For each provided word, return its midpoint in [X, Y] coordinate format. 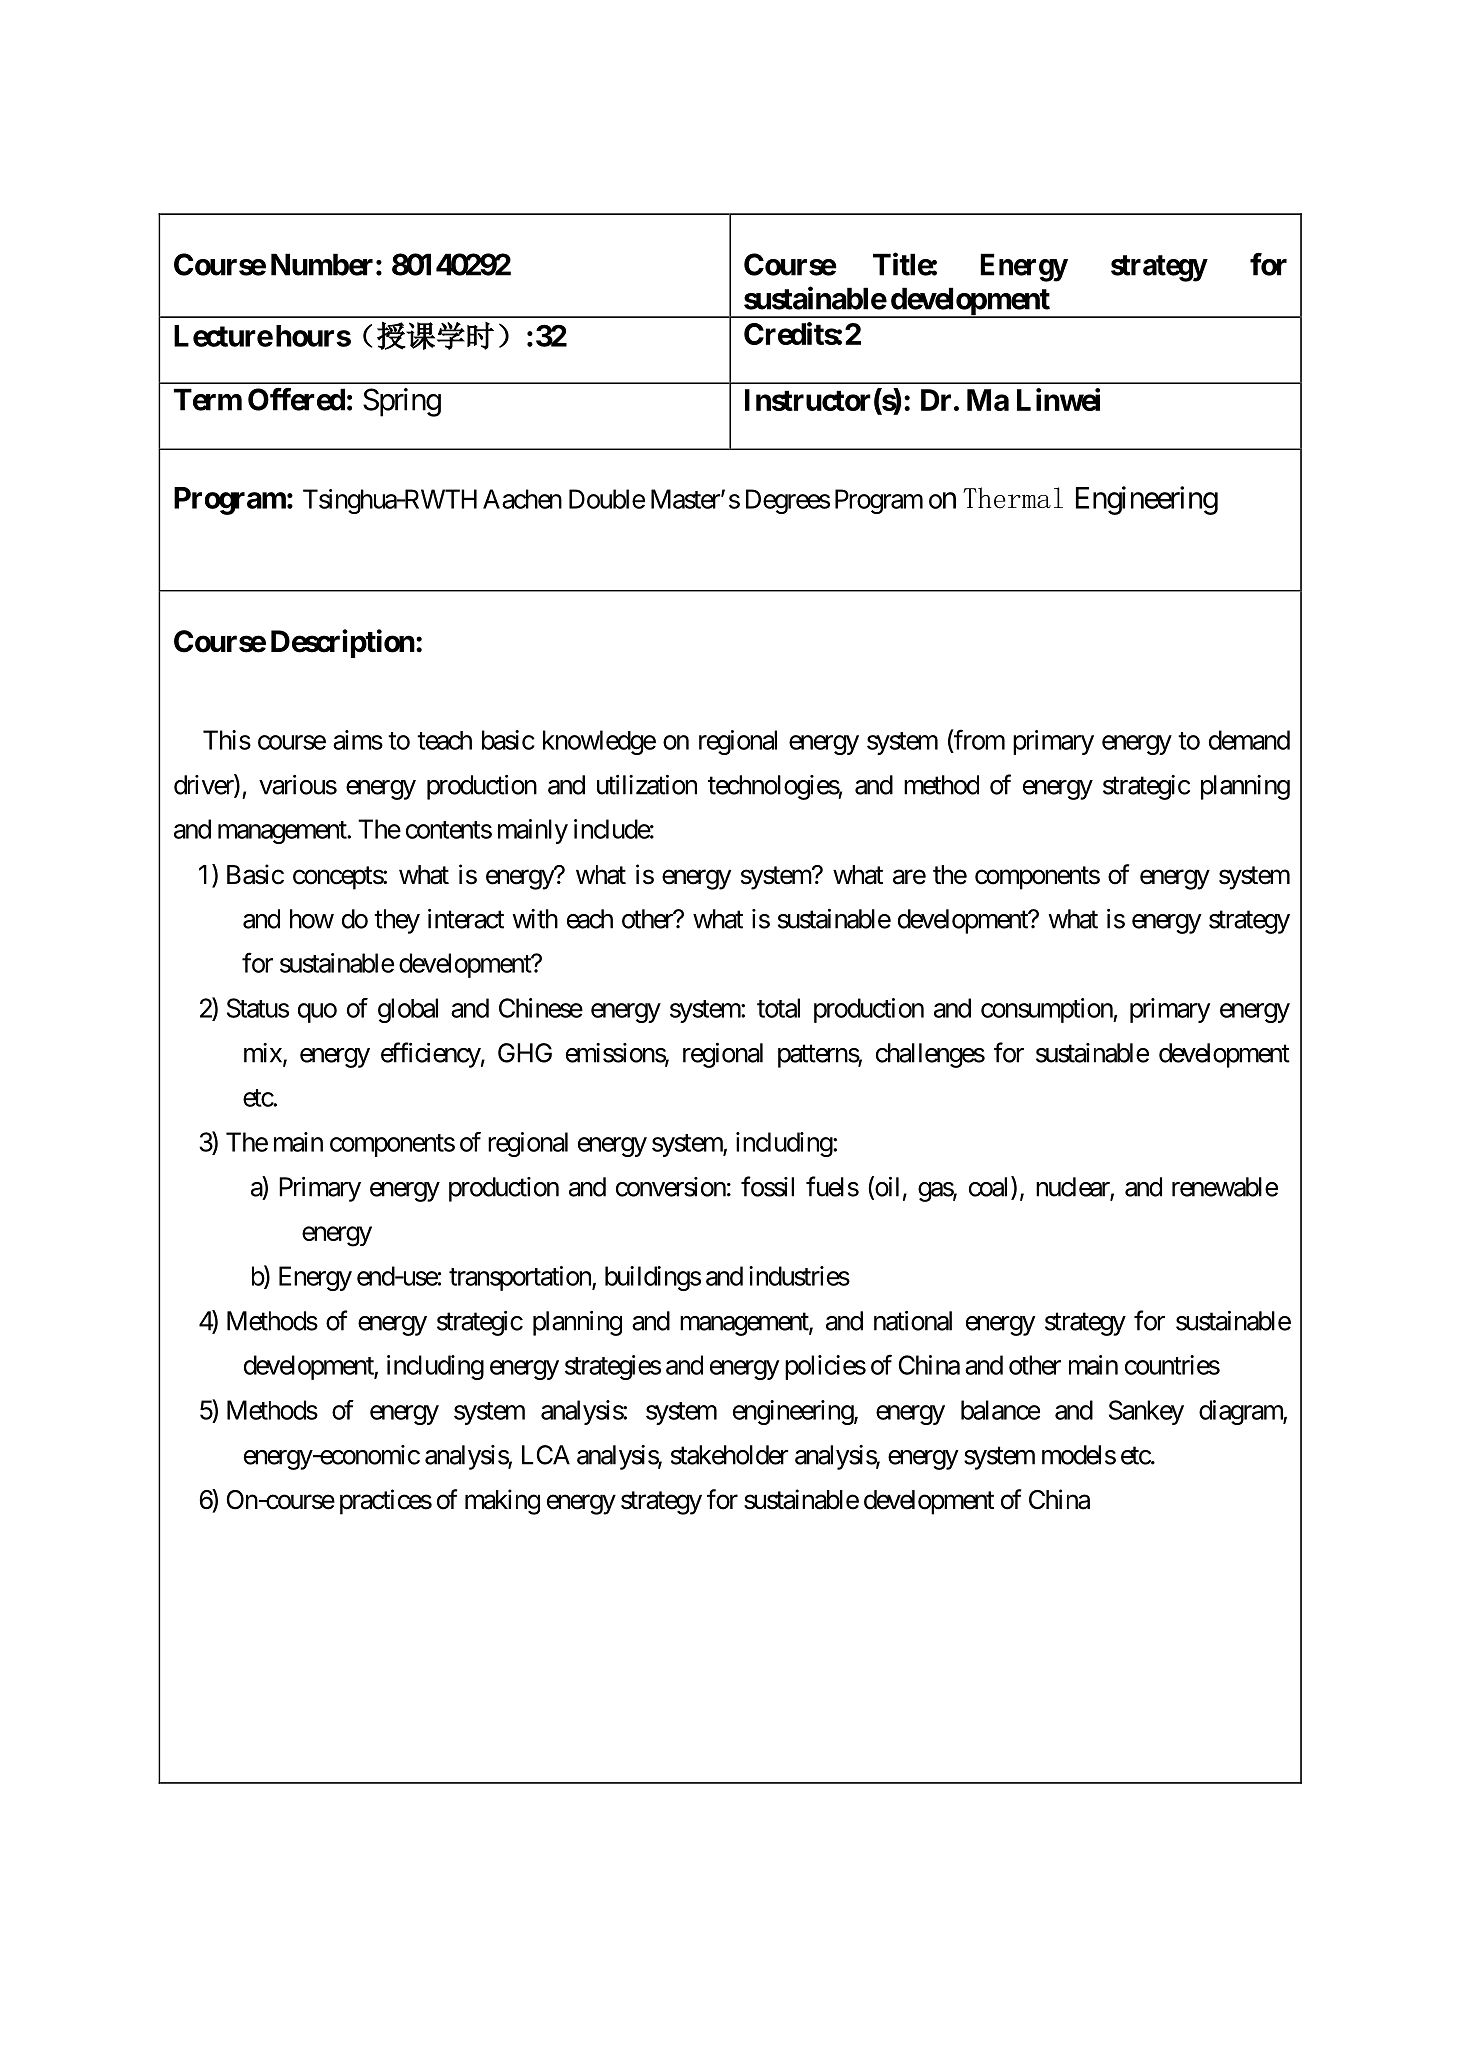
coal [990, 1187]
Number [322, 264]
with [535, 919]
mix [264, 1054]
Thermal [1013, 498]
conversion [671, 1187]
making [502, 1502]
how [312, 919]
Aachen [522, 499]
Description [343, 643]
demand [1249, 740]
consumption [1047, 1010]
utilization [647, 785]
